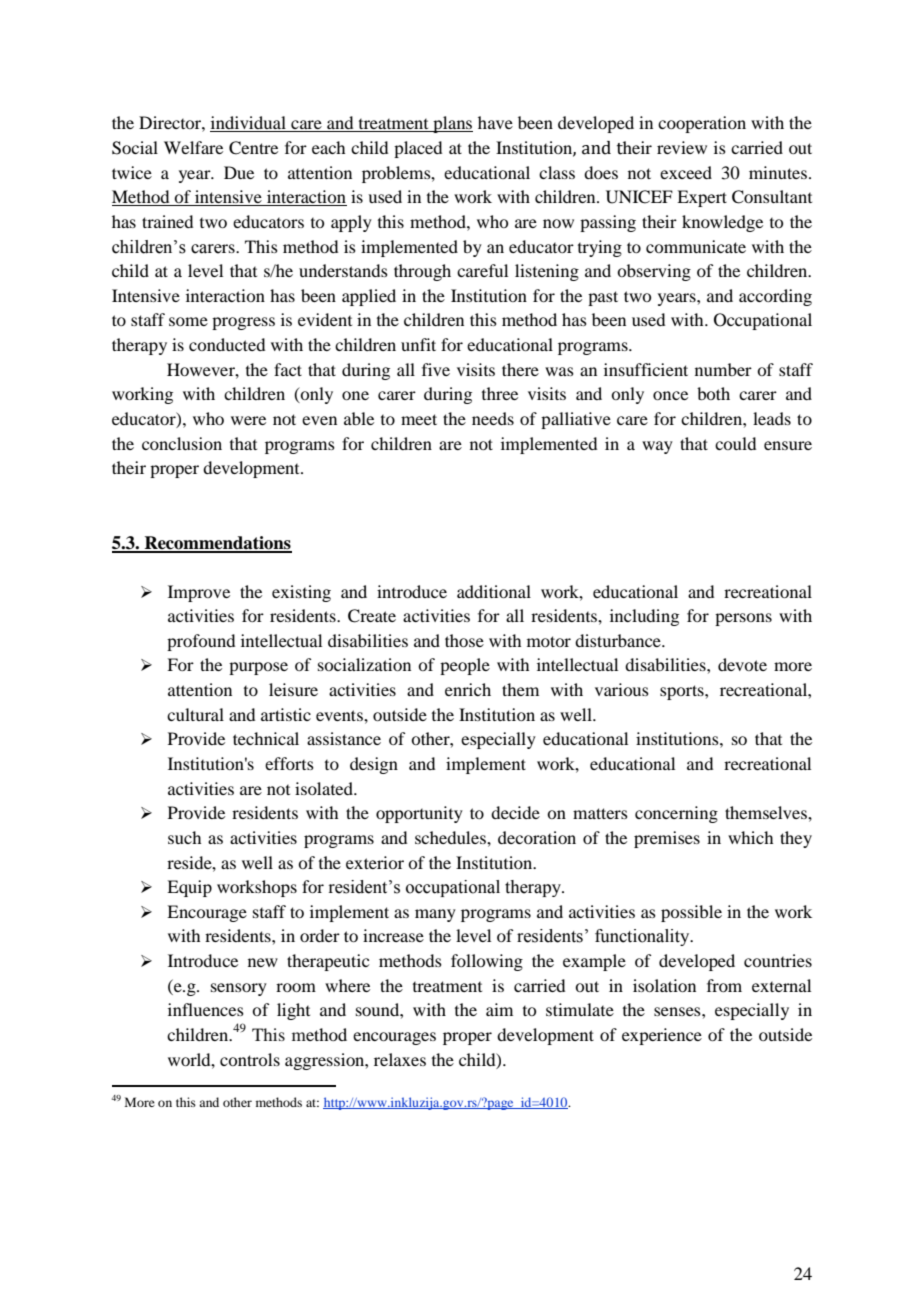 The height and width of the screenshot is (1307, 924). I want to click on plans, so click(452, 124).
